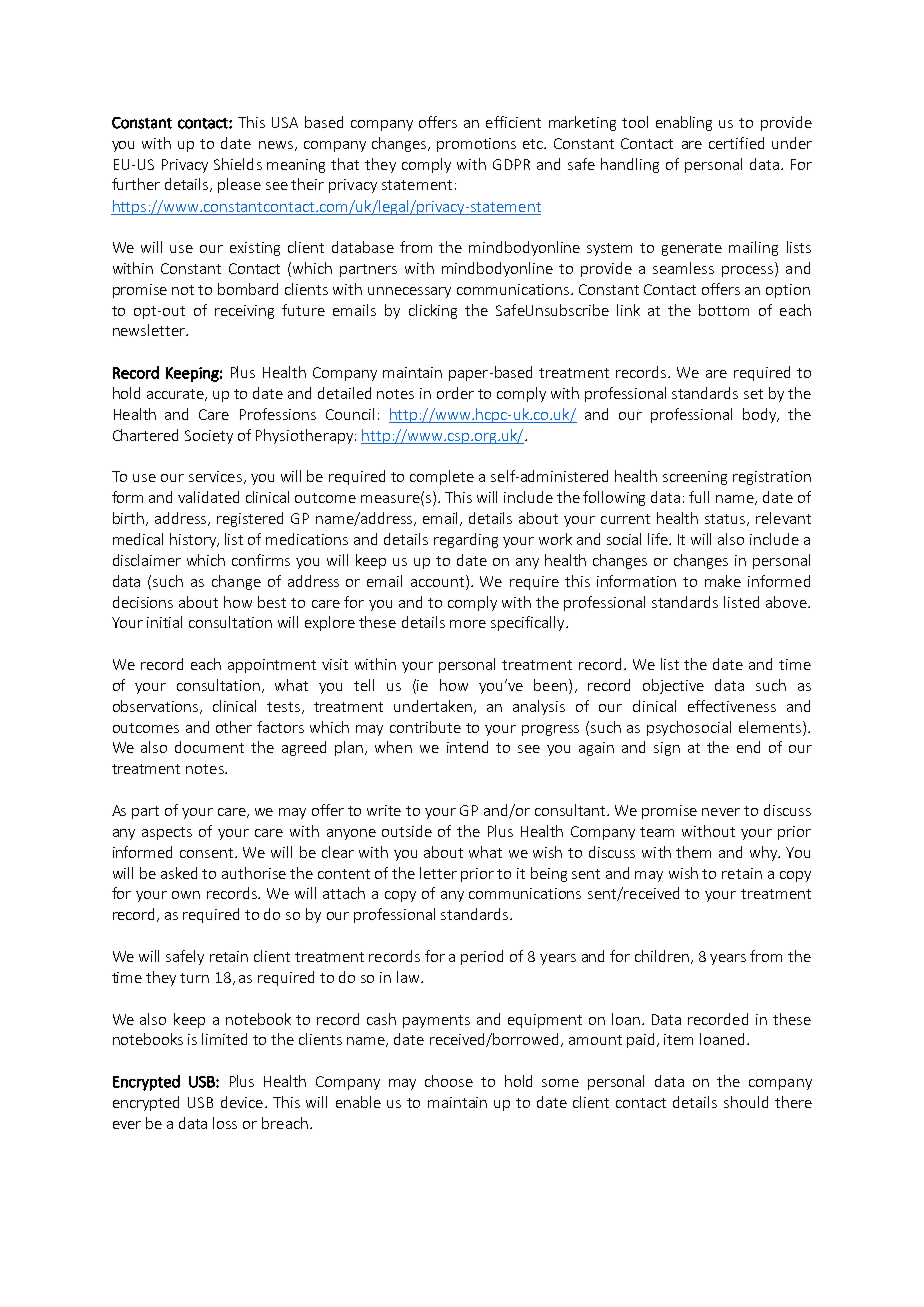 This screenshot has height=1307, width=924. Describe the element at coordinates (407, 831) in the screenshot. I see `outside` at that location.
